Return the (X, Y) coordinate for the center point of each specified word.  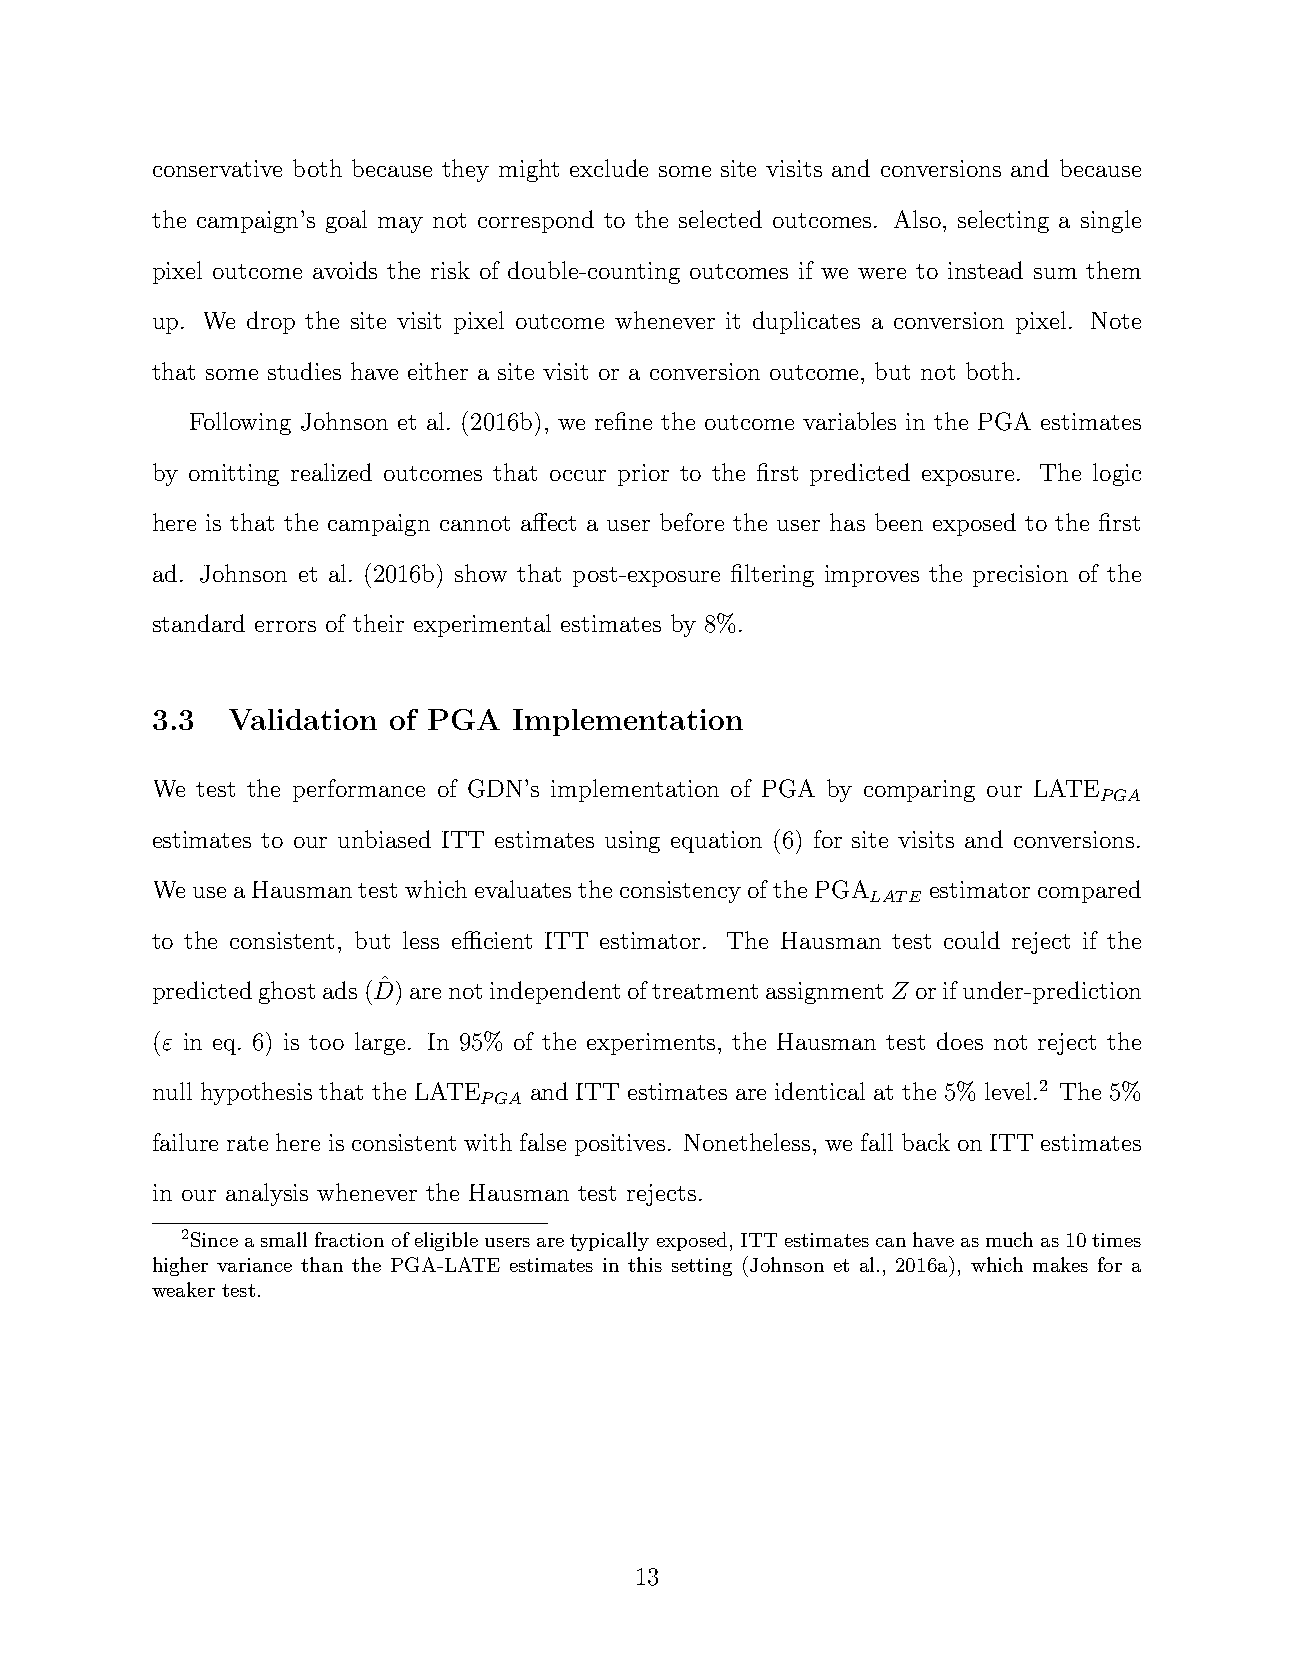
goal (346, 221)
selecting (1003, 221)
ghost (287, 992)
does (960, 1041)
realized (331, 472)
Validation (303, 719)
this (645, 1264)
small (284, 1239)
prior (643, 475)
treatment (705, 991)
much (1009, 1239)
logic (1117, 474)
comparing (919, 791)
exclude (609, 168)
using (632, 842)
